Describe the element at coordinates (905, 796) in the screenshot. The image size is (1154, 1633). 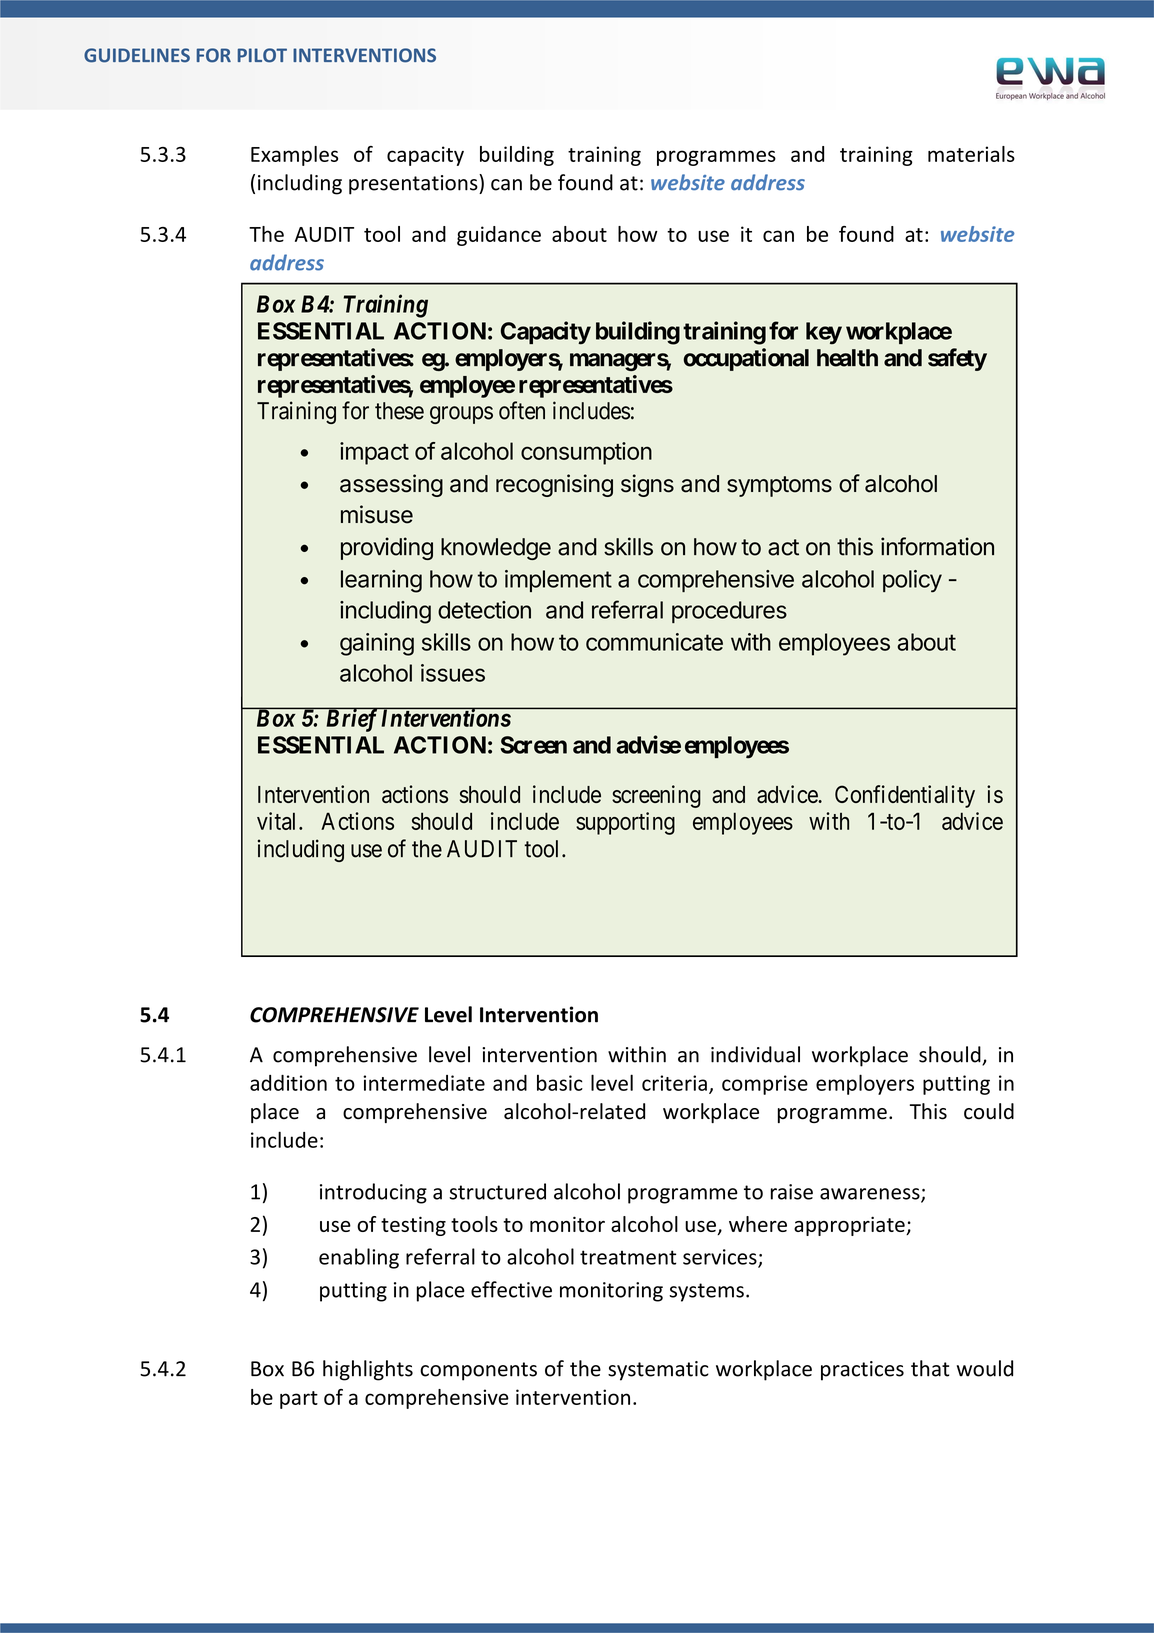
I see `Confidentiality` at that location.
